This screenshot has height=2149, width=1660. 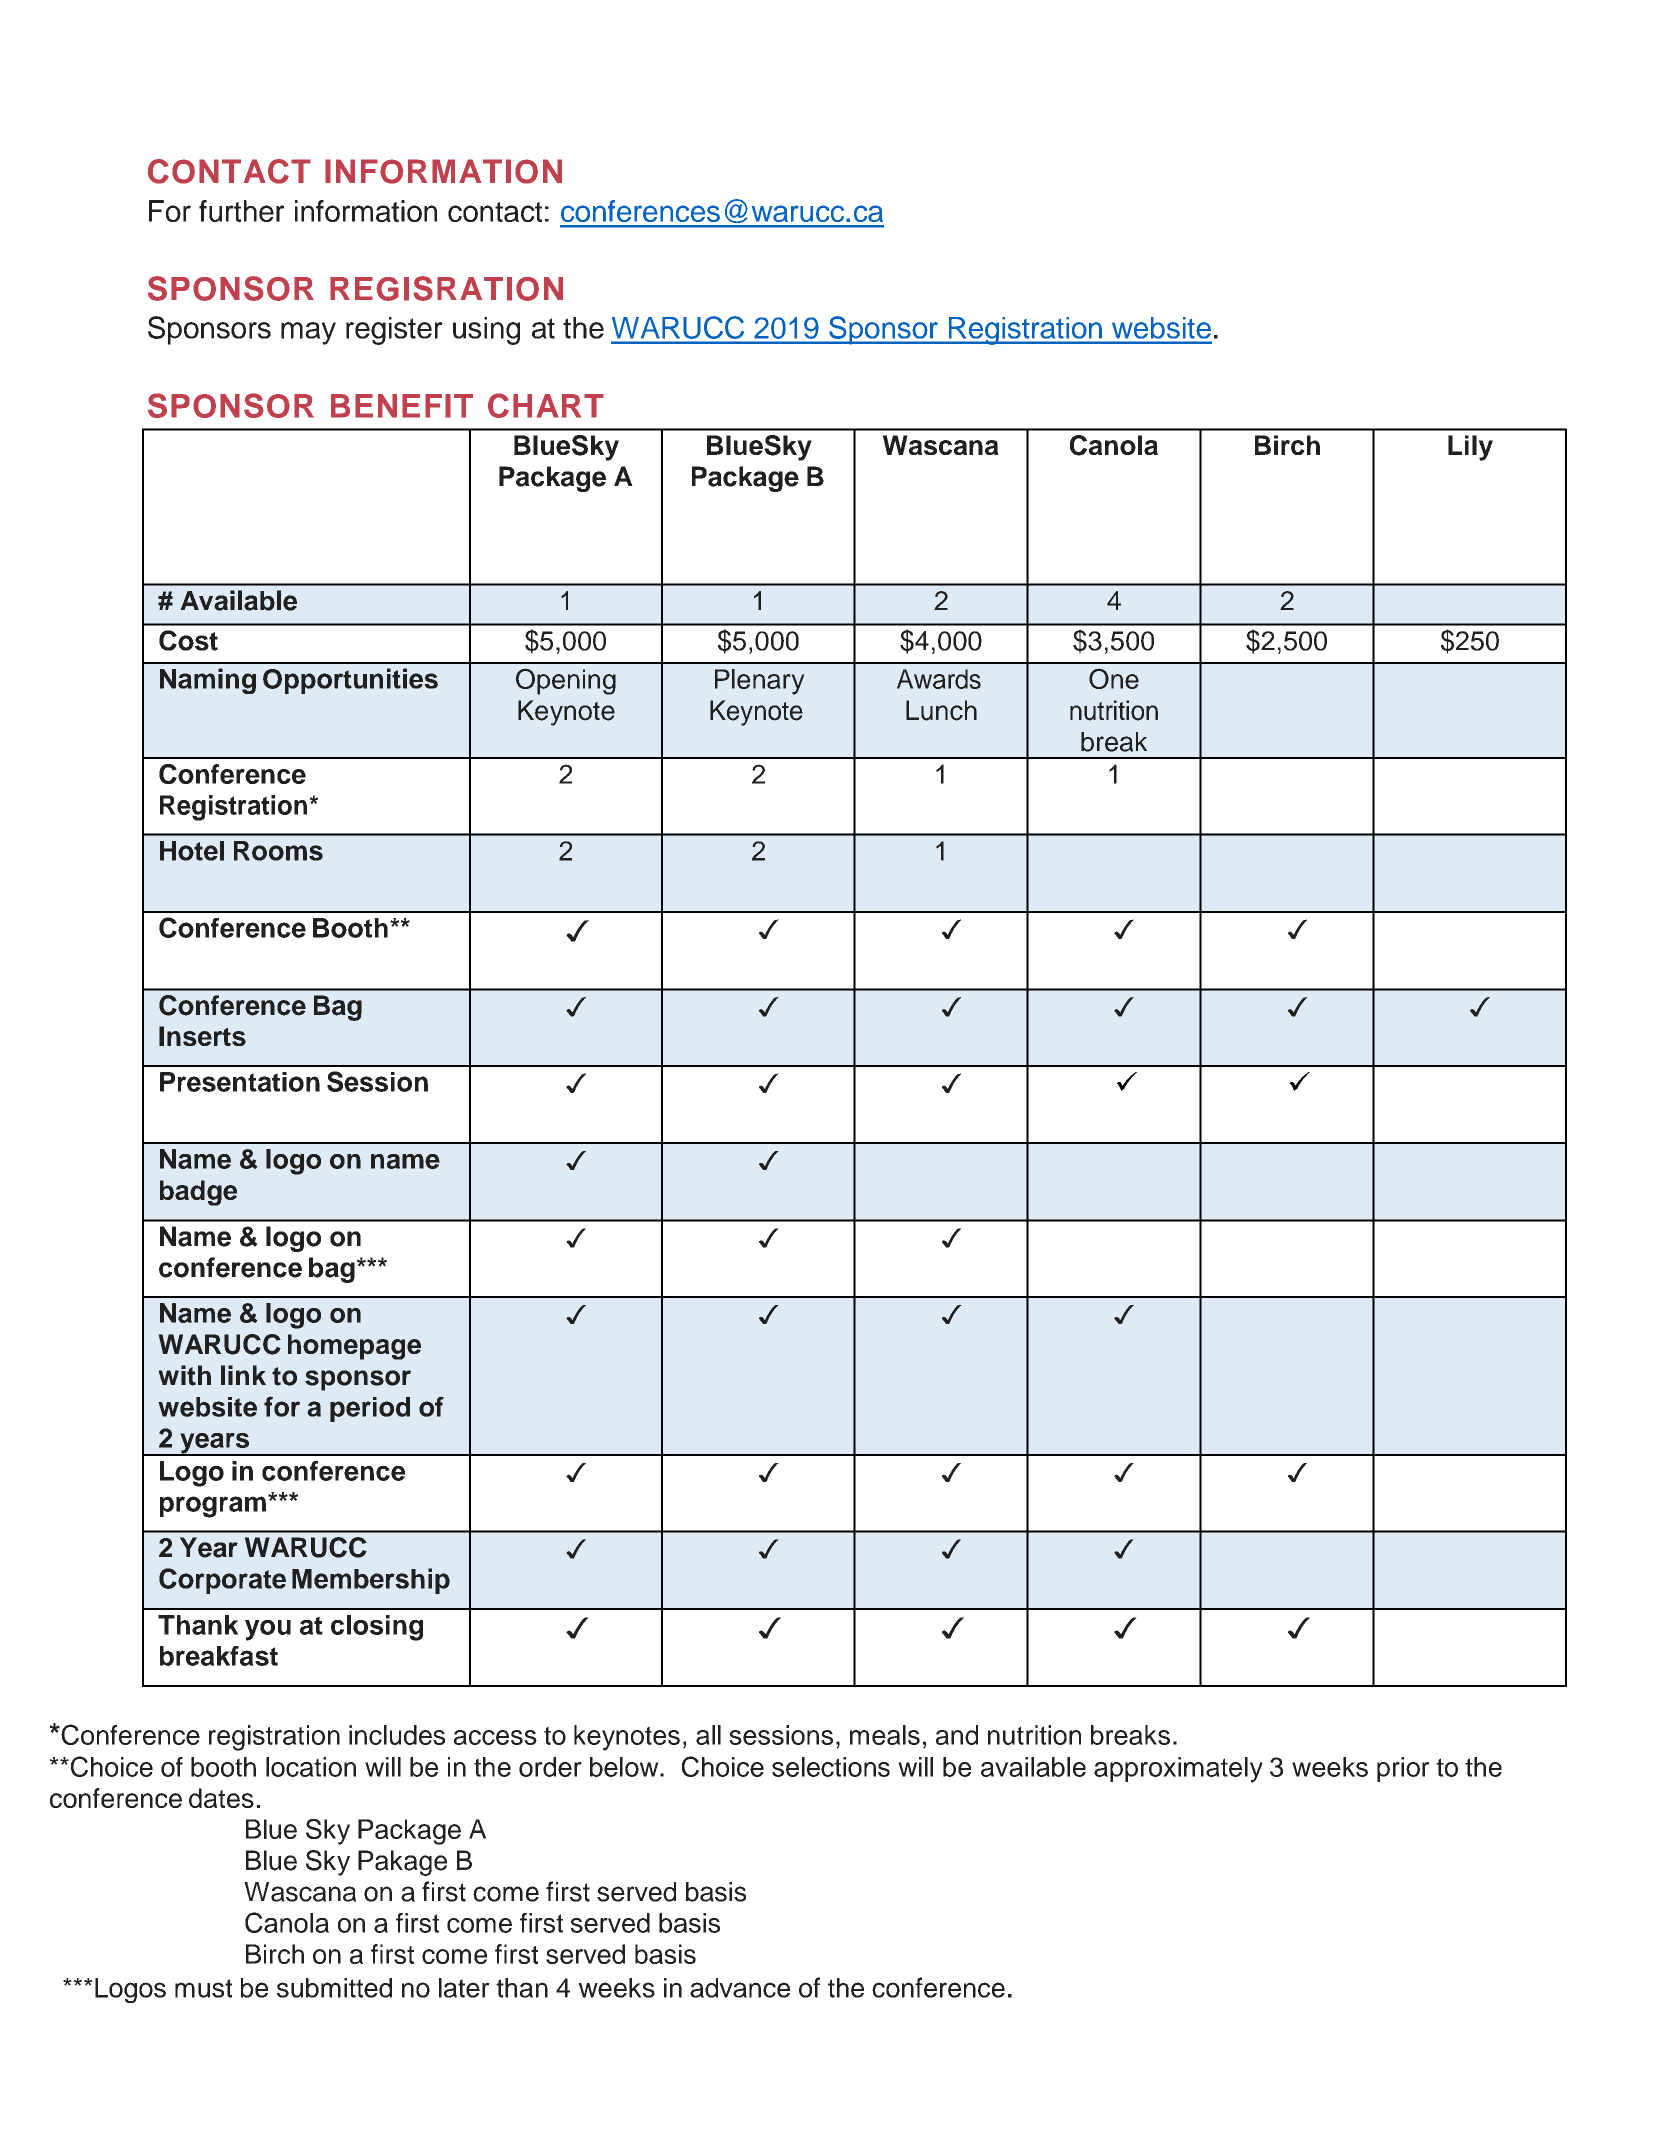 What do you see at coordinates (941, 710) in the screenshot?
I see `Lunch` at bounding box center [941, 710].
